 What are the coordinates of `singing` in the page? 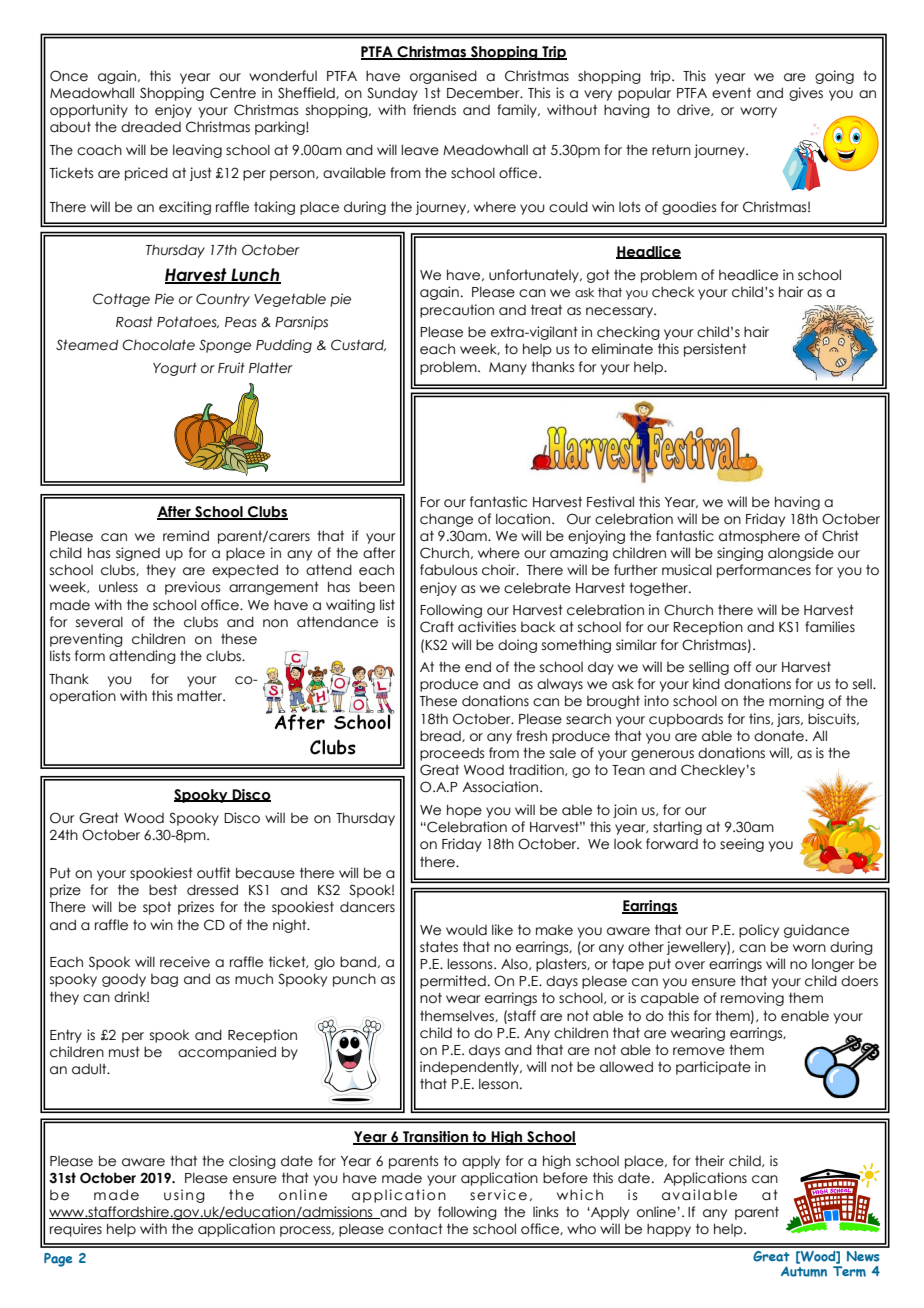 It's located at (740, 554).
